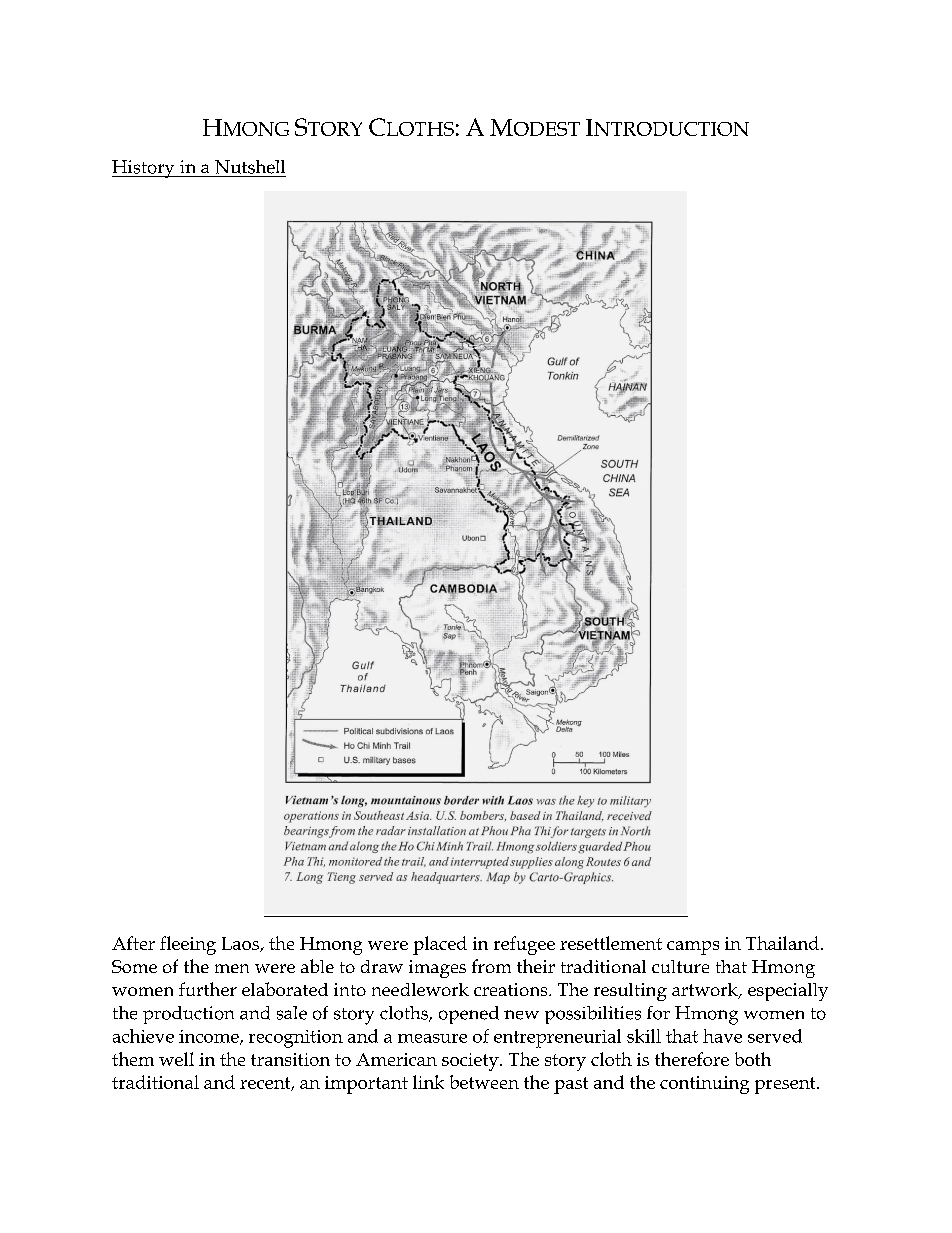 Image resolution: width=952 pixels, height=1233 pixels. Describe the element at coordinates (210, 1037) in the screenshot. I see `income` at that location.
